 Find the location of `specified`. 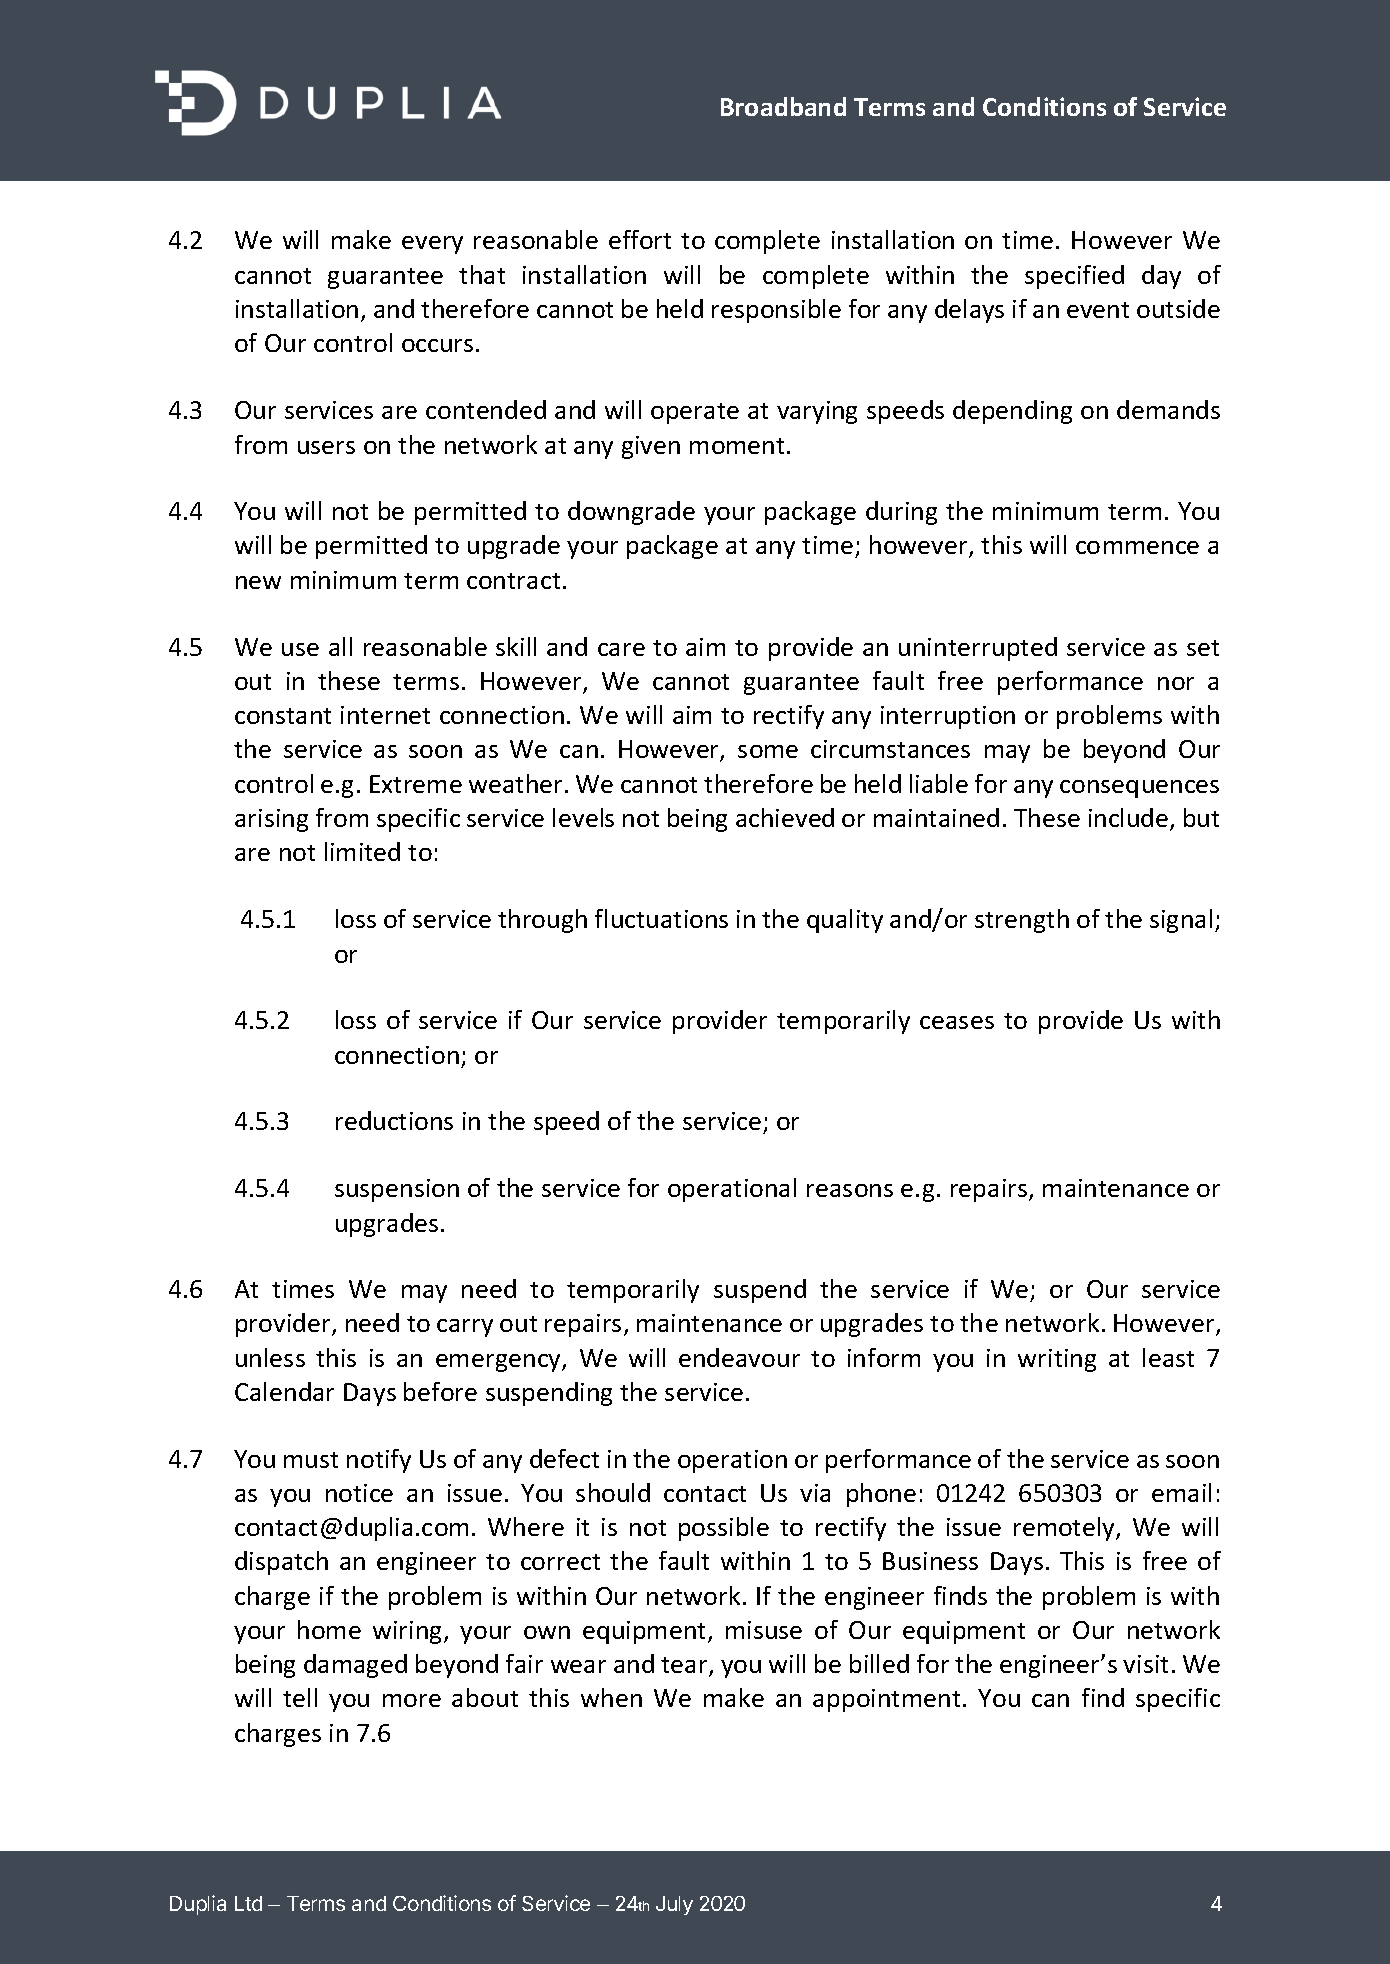

specified is located at coordinates (1074, 277).
